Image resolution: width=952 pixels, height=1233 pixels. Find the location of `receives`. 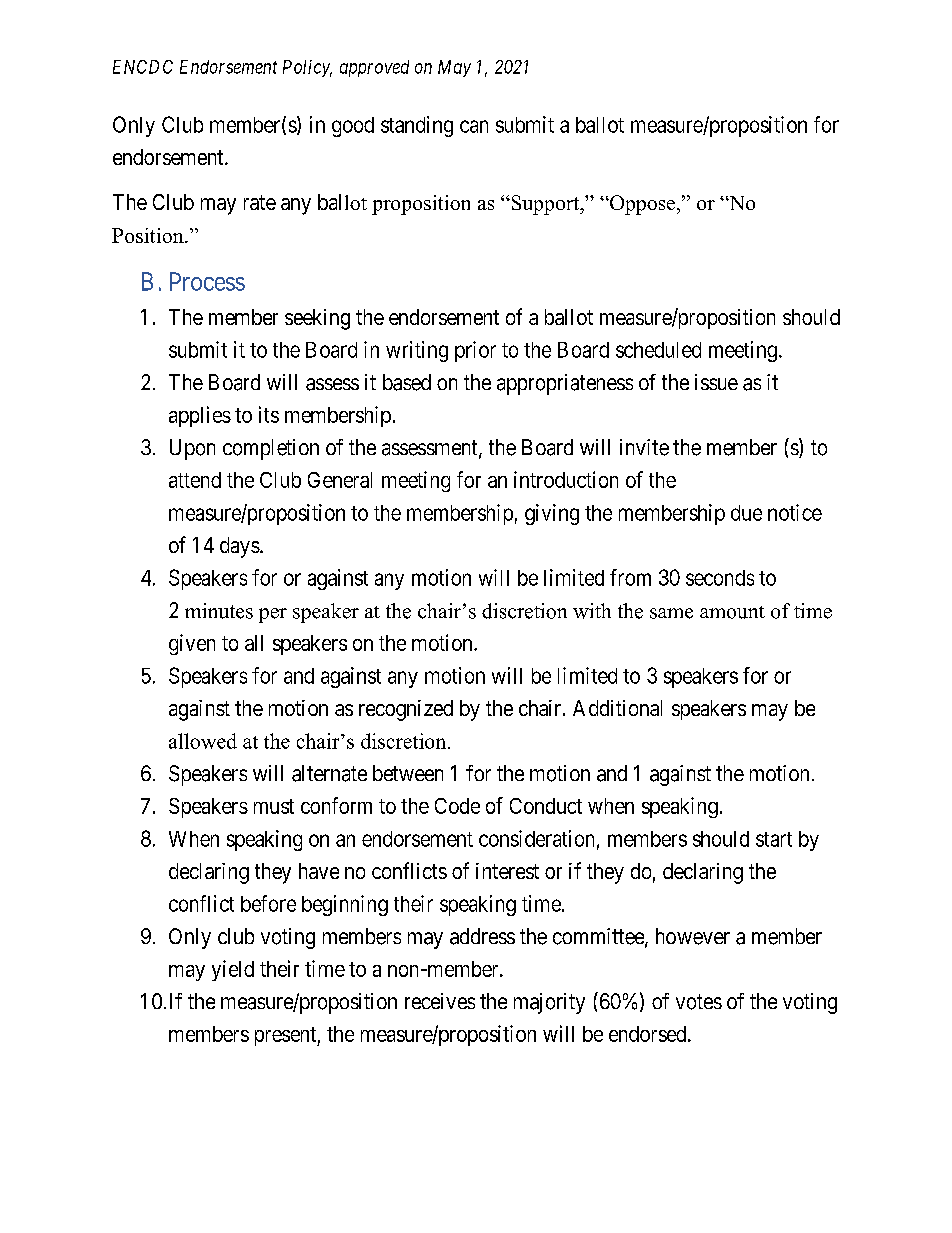

receives is located at coordinates (440, 1001).
